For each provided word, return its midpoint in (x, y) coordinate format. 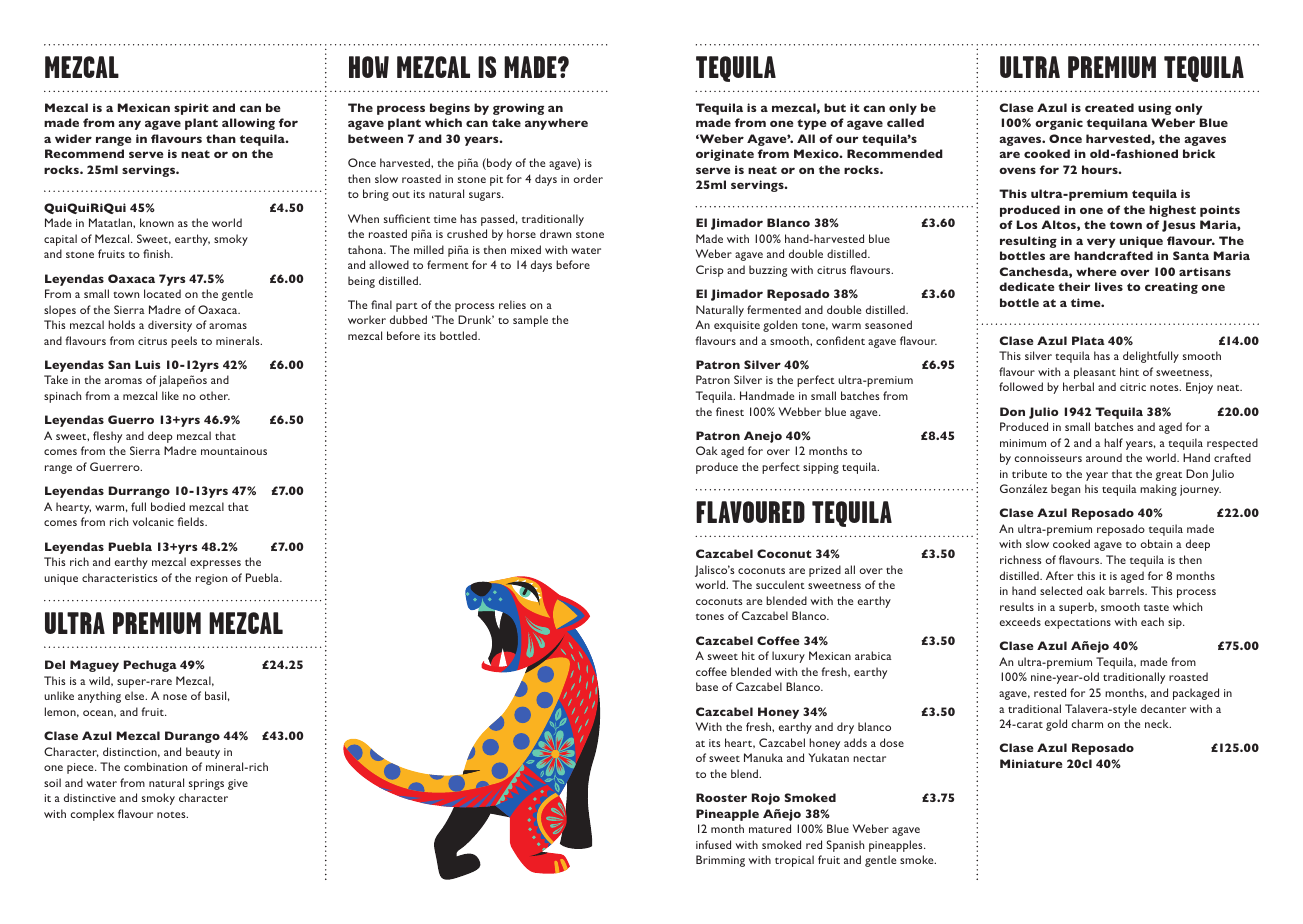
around (1104, 457)
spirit (191, 109)
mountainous (234, 451)
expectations (1078, 623)
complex (92, 815)
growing (518, 109)
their (1075, 286)
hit (748, 655)
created (1109, 107)
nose (175, 697)
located (162, 293)
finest (730, 411)
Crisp (710, 271)
